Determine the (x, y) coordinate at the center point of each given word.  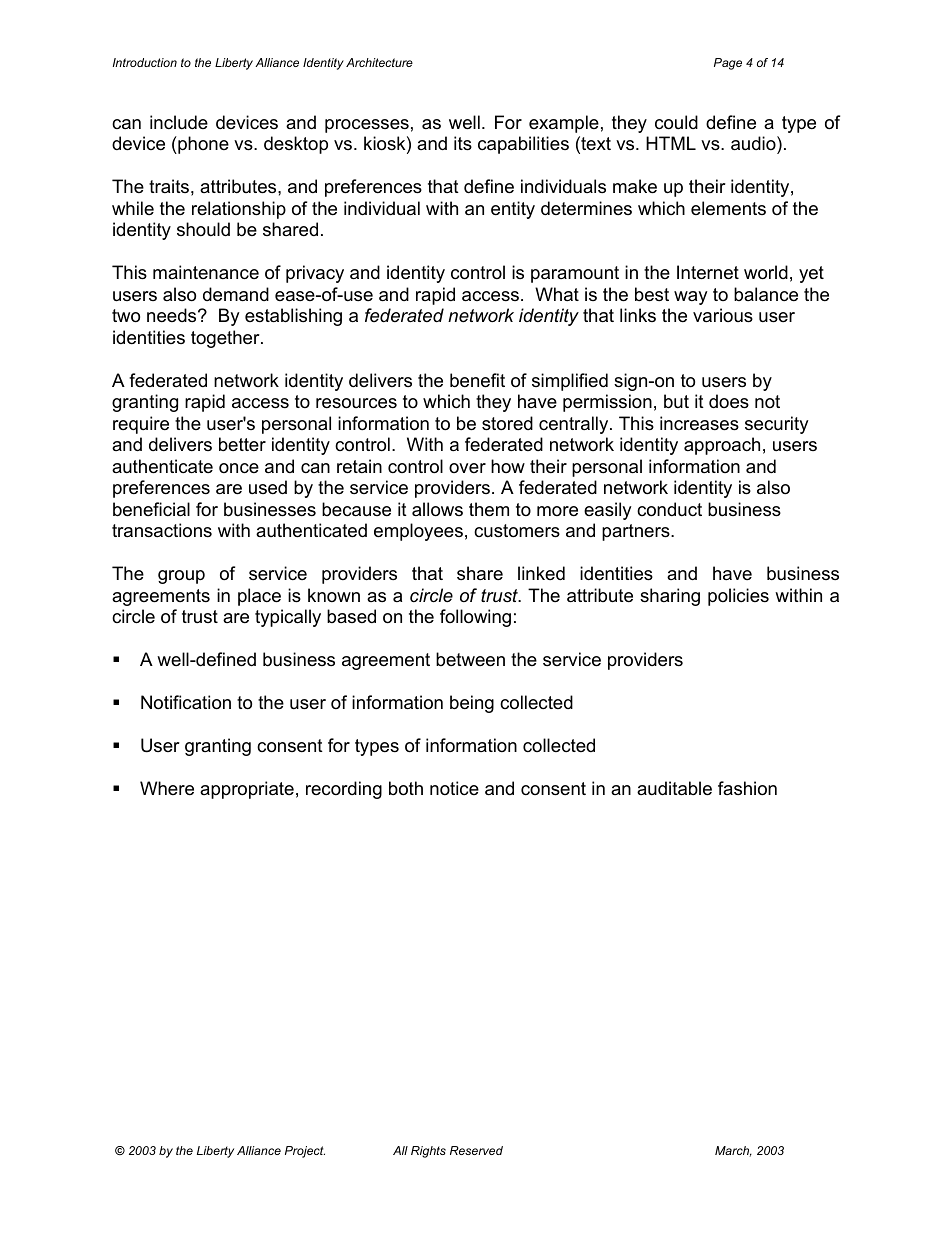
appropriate (247, 790)
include (179, 122)
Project (305, 1152)
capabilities (523, 145)
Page (728, 64)
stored (507, 423)
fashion (747, 788)
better (242, 444)
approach (722, 446)
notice (454, 788)
